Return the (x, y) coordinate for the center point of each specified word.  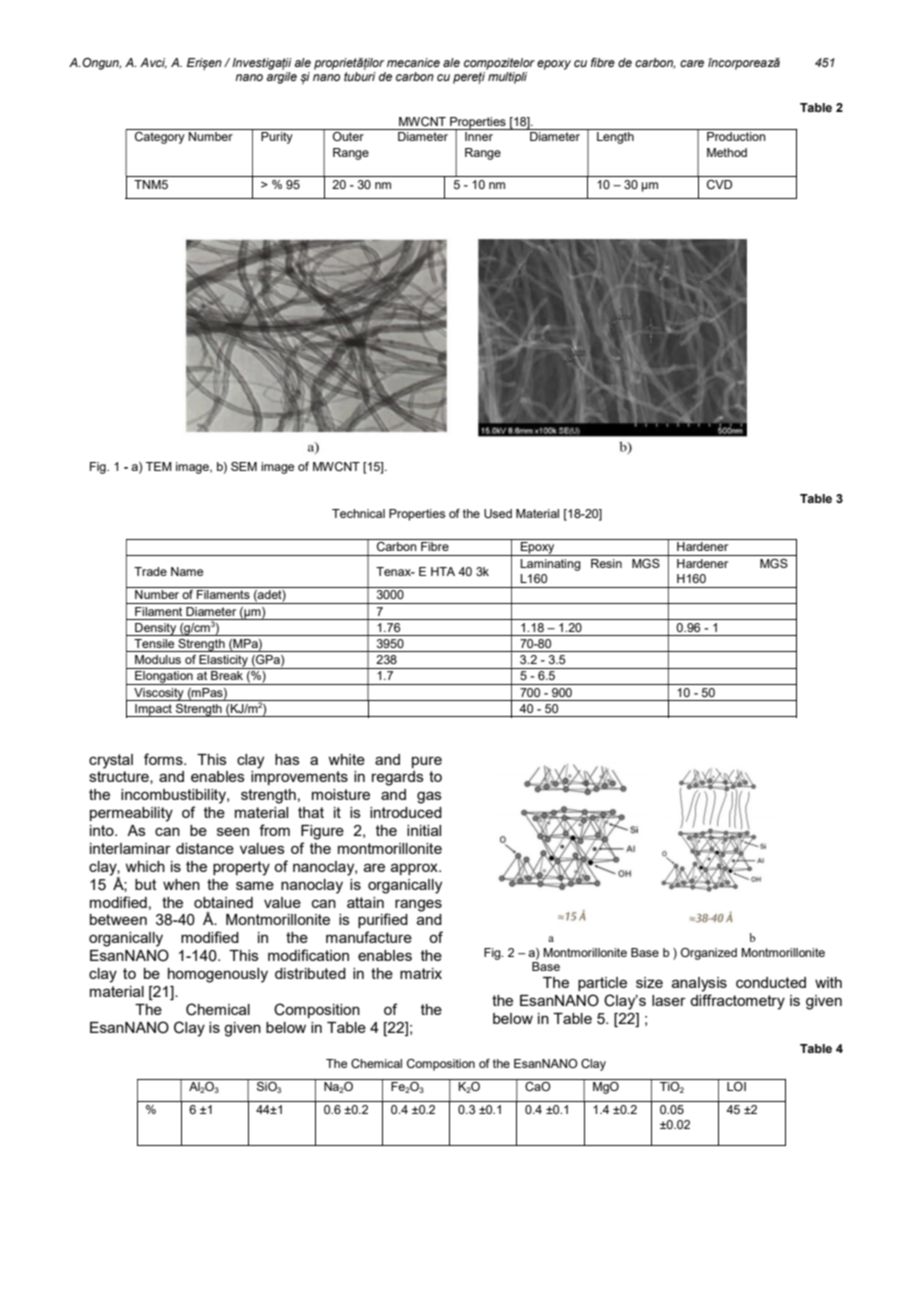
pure (427, 762)
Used (498, 513)
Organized (709, 954)
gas (429, 797)
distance (205, 848)
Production (736, 136)
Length (615, 138)
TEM (159, 466)
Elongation (164, 678)
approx (415, 869)
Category (160, 138)
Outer (348, 136)
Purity (277, 138)
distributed (310, 973)
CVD (719, 184)
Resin (606, 563)
